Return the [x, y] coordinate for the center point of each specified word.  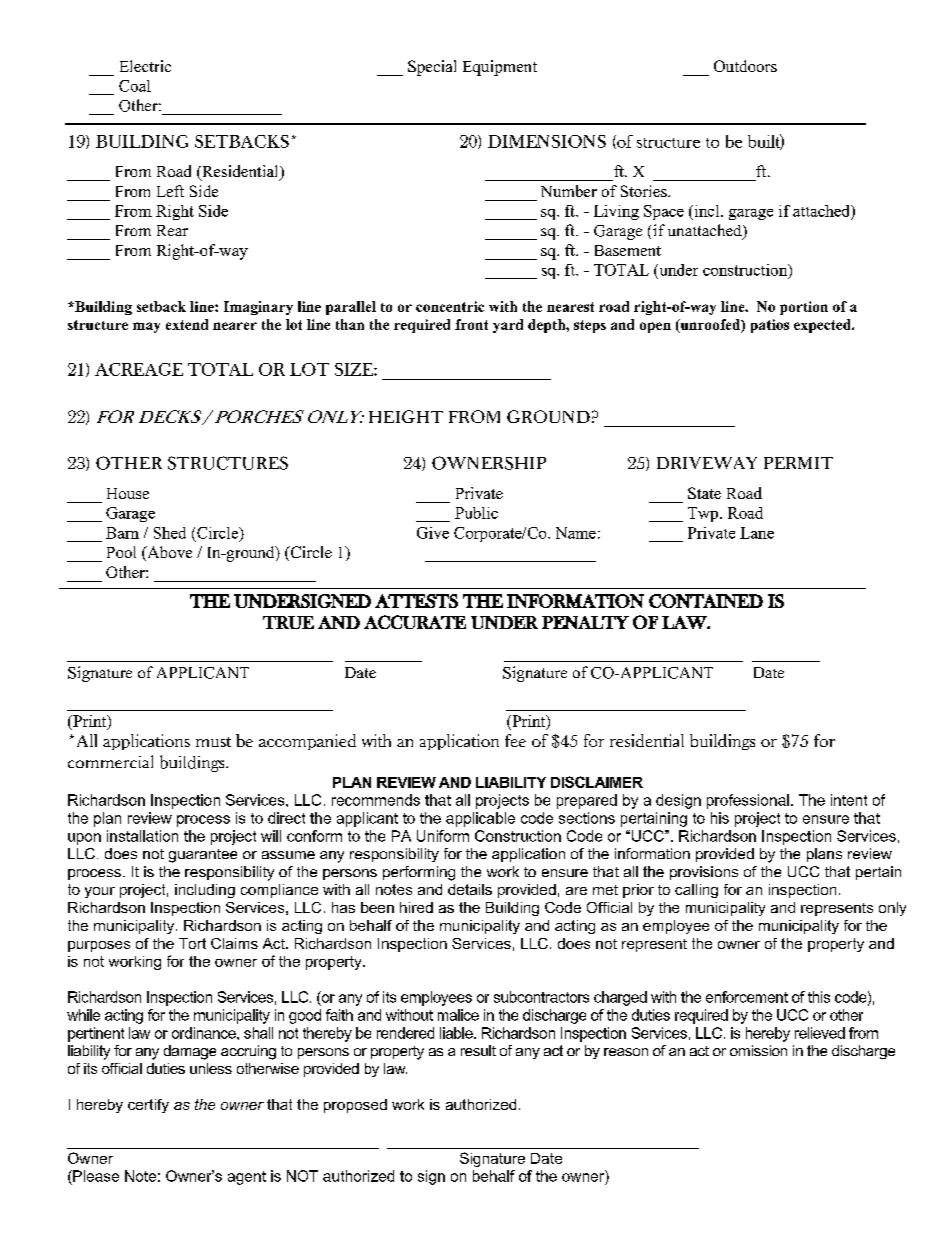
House [128, 493]
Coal [135, 86]
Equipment [500, 68]
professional [748, 801]
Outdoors [745, 66]
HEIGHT [406, 416]
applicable [480, 819]
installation [142, 836]
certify [148, 1106]
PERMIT [798, 463]
